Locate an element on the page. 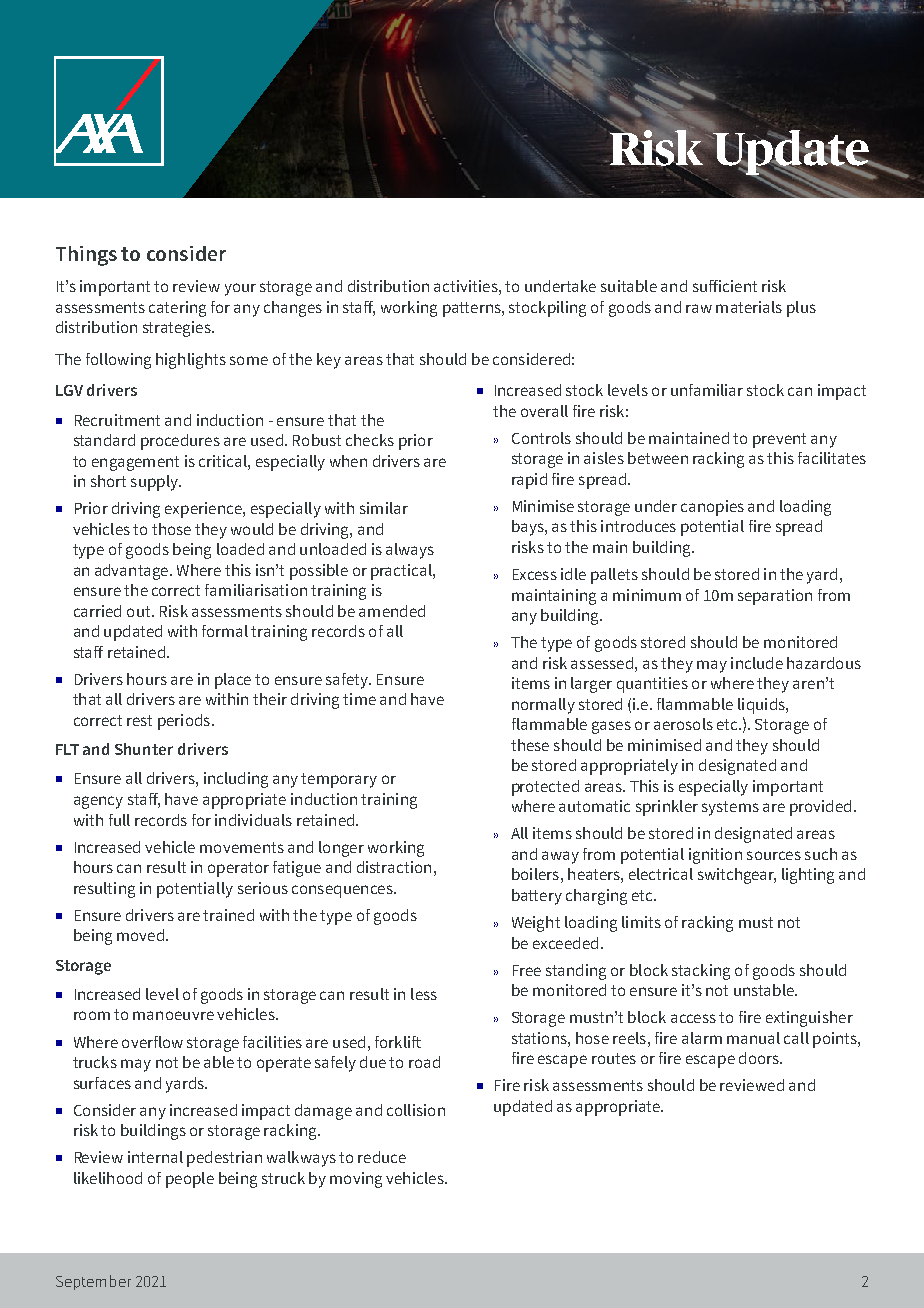 The image size is (924, 1308). September is located at coordinates (93, 1282).
